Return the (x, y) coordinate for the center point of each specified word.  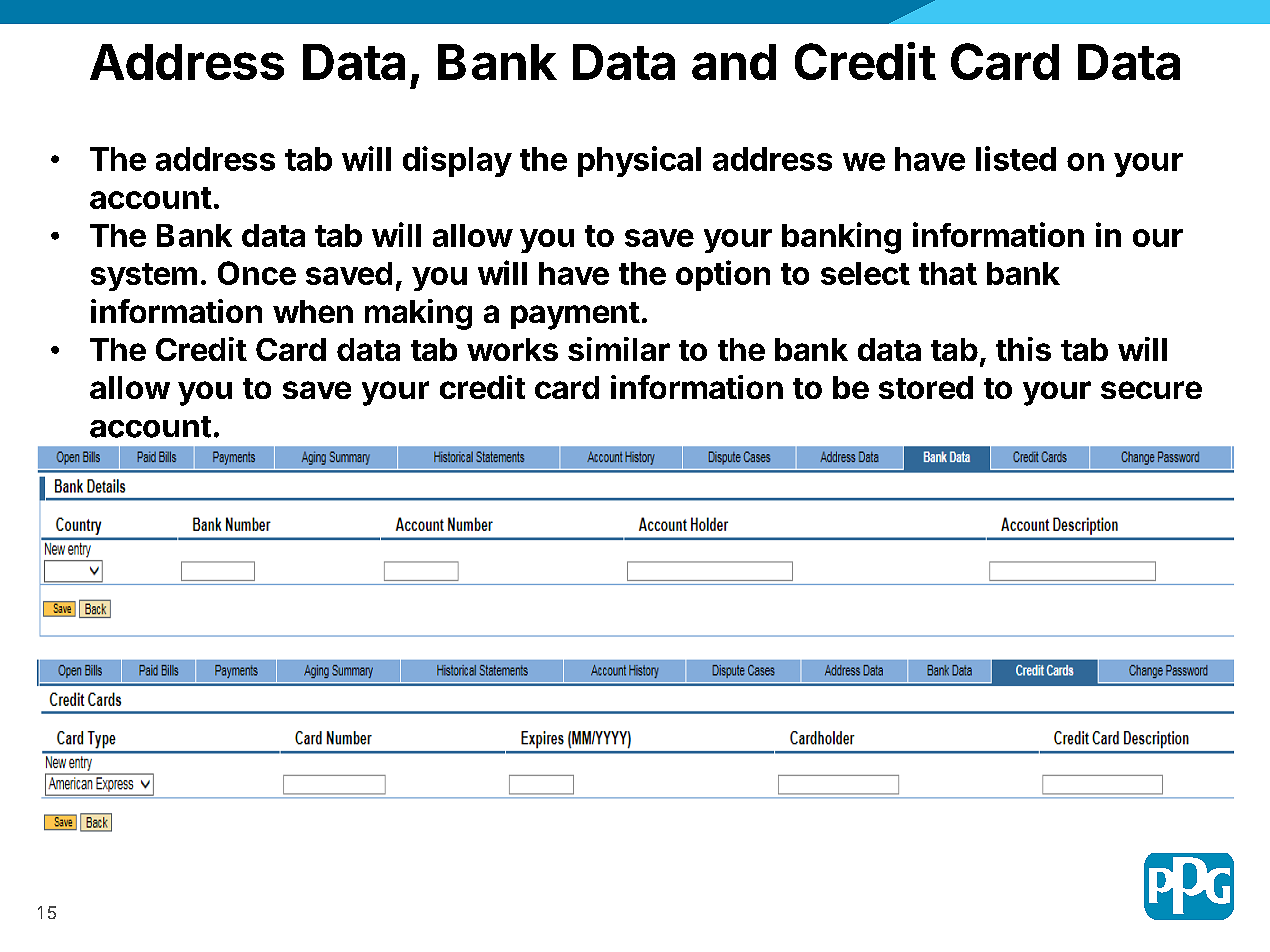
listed (1016, 158)
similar (619, 349)
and (734, 62)
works (512, 349)
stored (926, 387)
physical (639, 161)
